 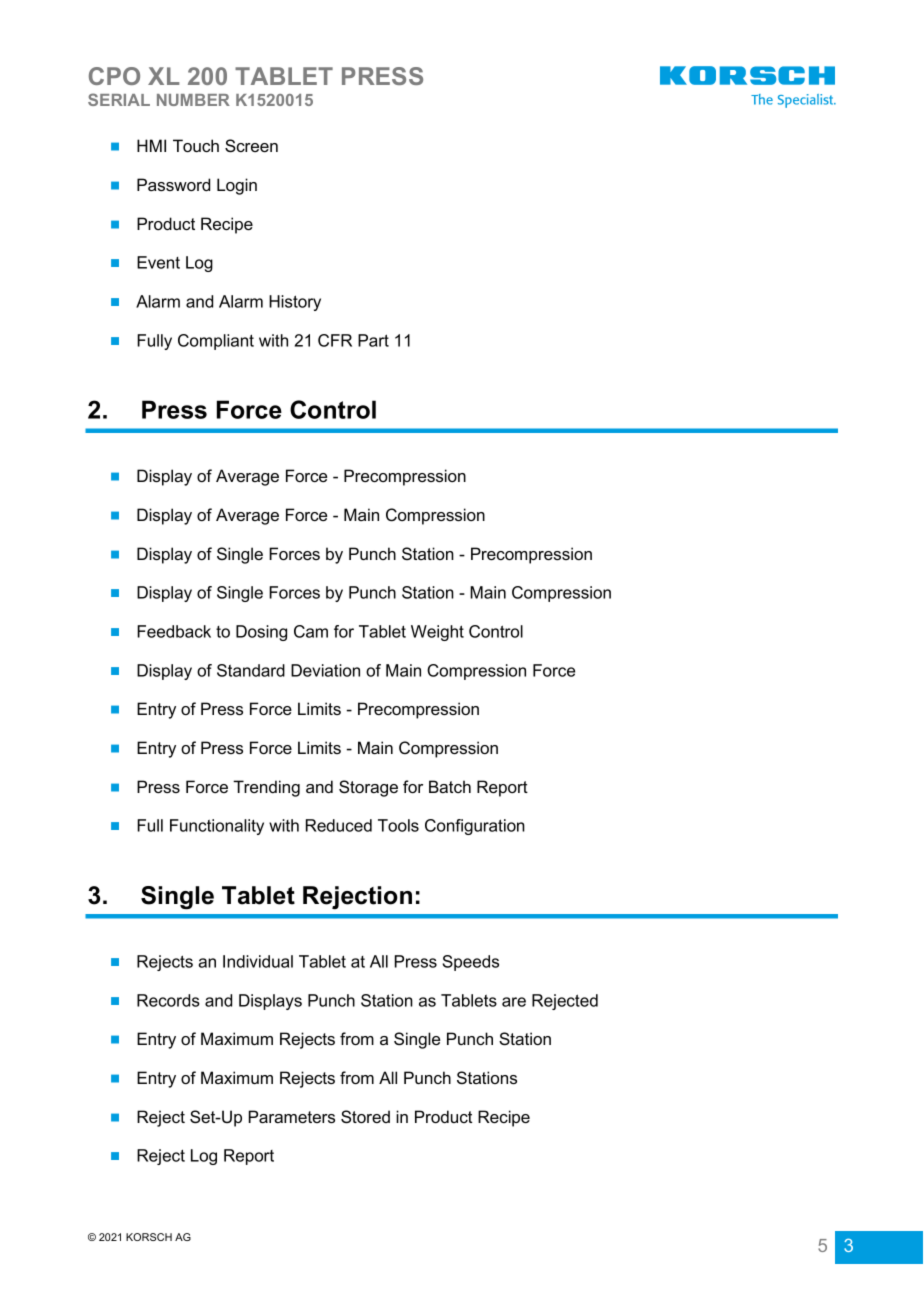 What do you see at coordinates (292, 1116) in the page?
I see `Parameters` at bounding box center [292, 1116].
